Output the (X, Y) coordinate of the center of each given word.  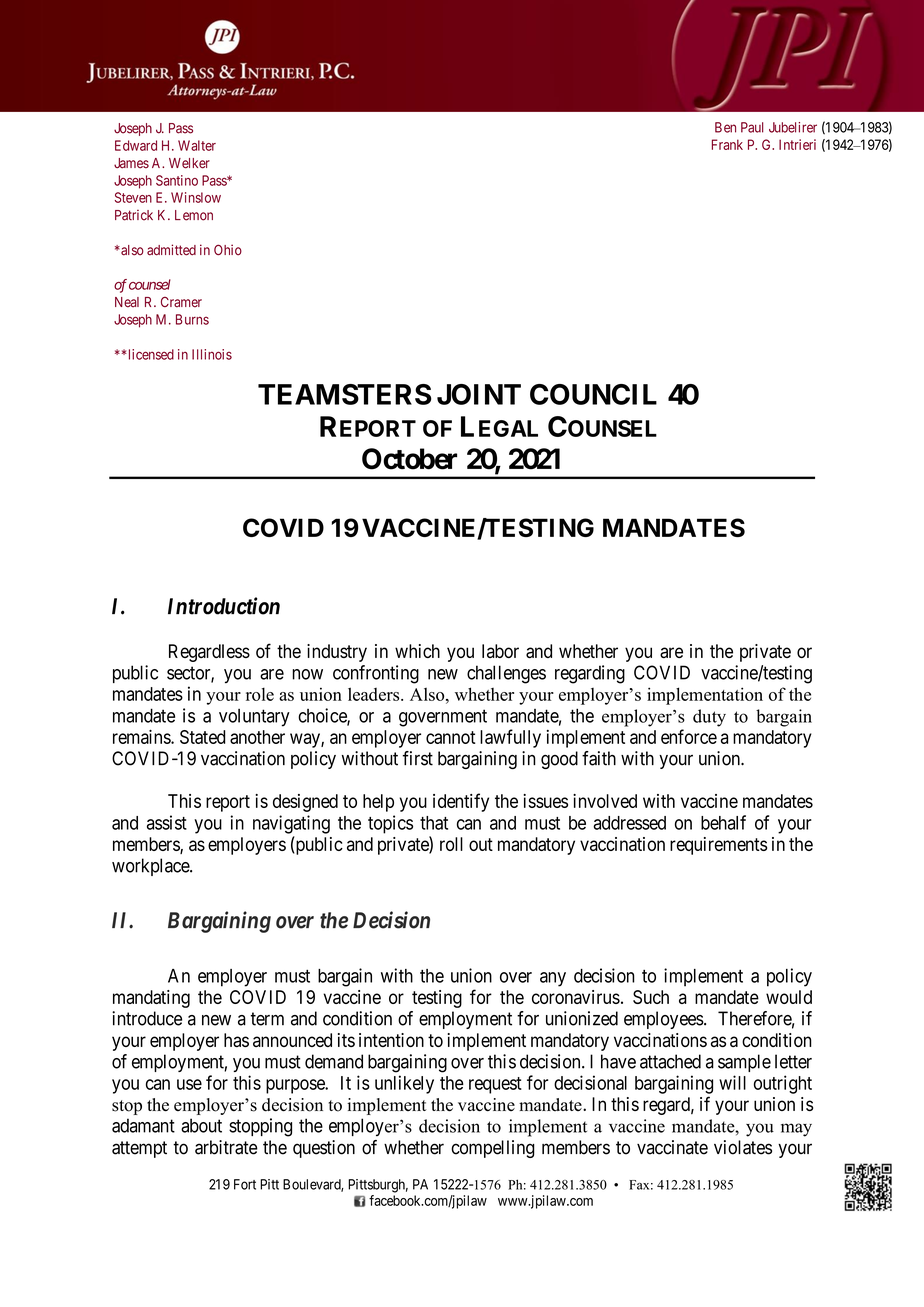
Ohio (228, 250)
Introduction (224, 606)
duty (709, 718)
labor (500, 651)
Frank (727, 144)
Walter (197, 145)
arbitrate (226, 1147)
